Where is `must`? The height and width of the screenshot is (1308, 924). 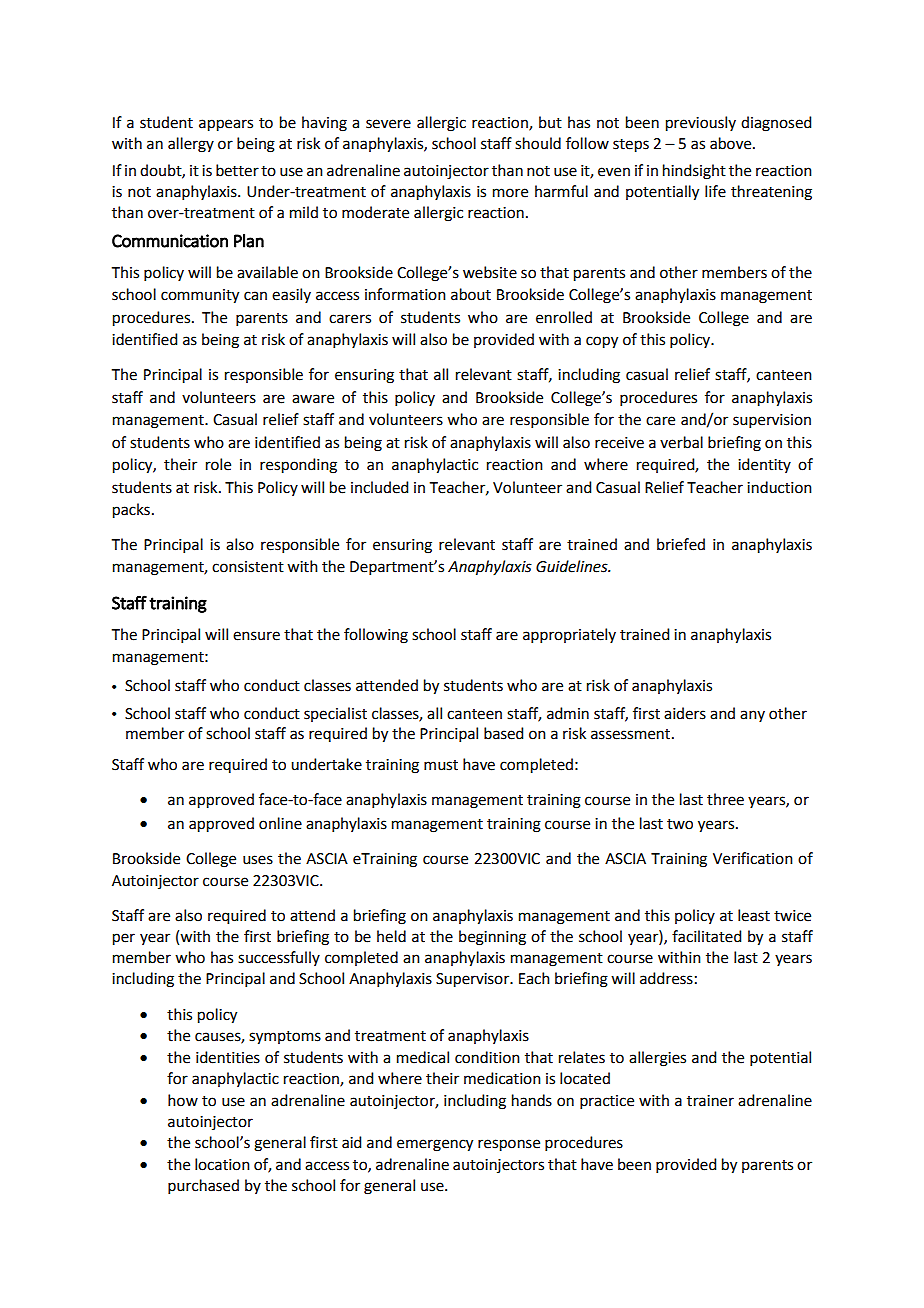 must is located at coordinates (441, 765).
